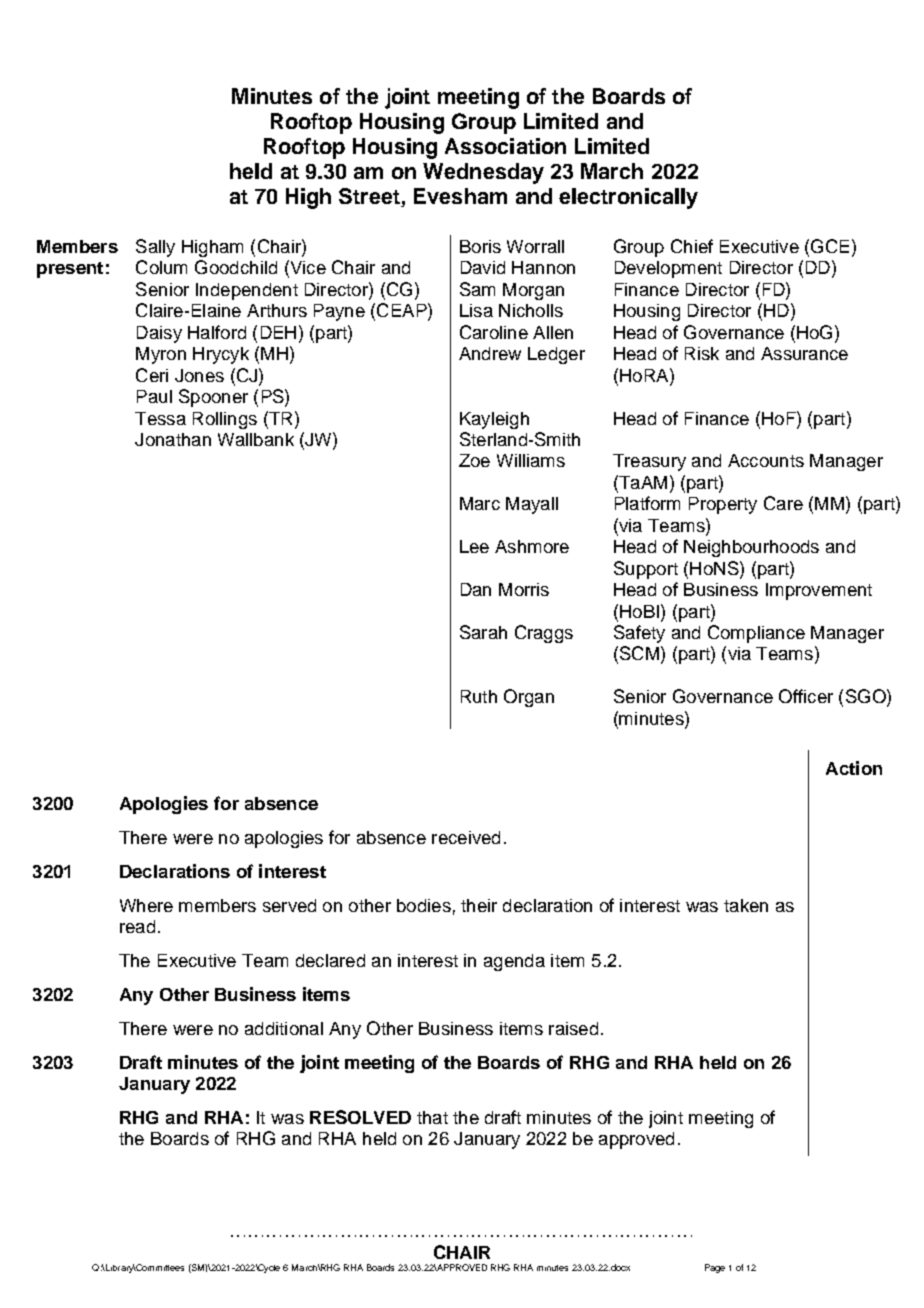 This screenshot has width=924, height=1308. I want to click on Where, so click(146, 905).
